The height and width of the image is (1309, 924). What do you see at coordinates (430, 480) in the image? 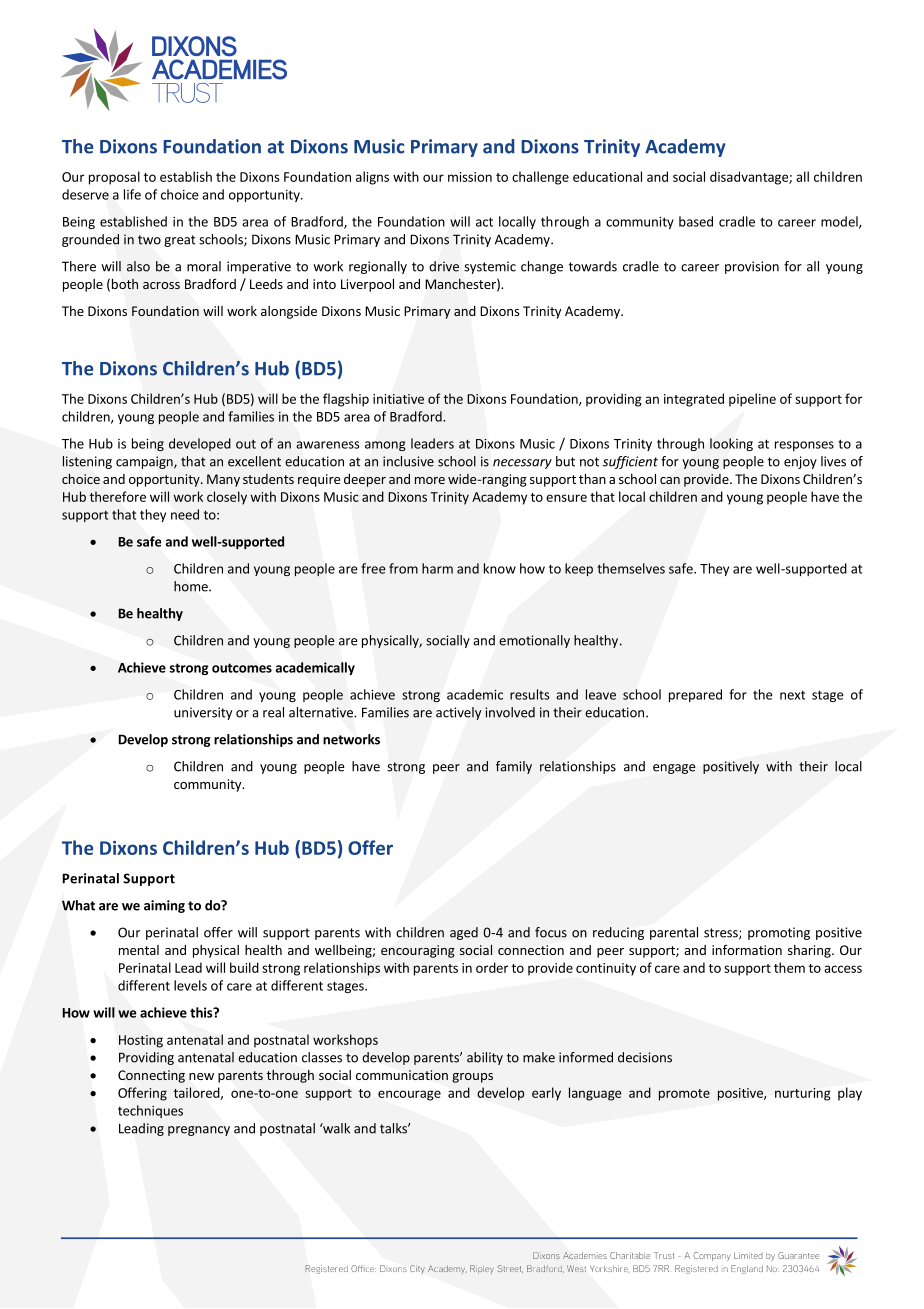
I see `more` at bounding box center [430, 480].
